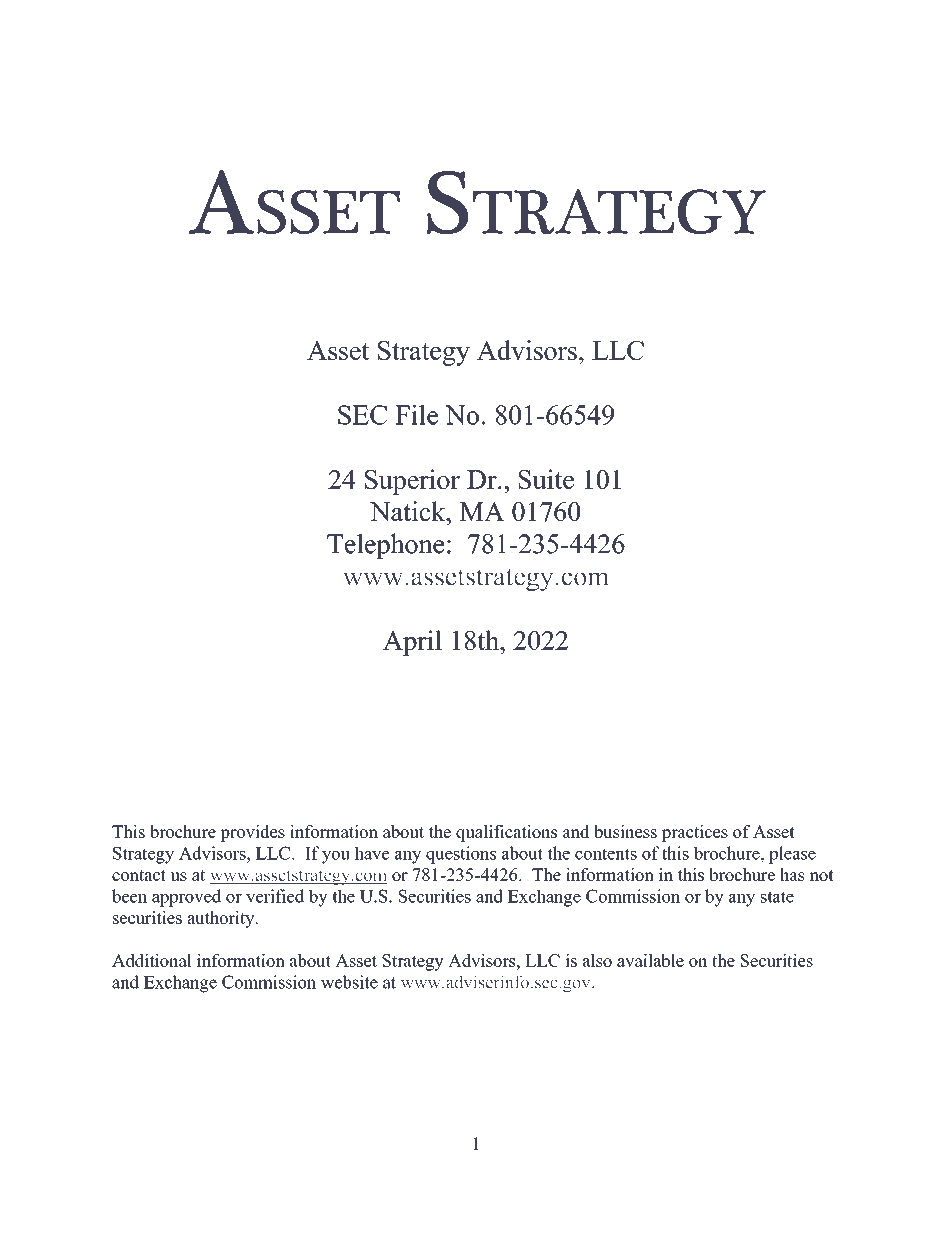  I want to click on practices, so click(695, 833).
